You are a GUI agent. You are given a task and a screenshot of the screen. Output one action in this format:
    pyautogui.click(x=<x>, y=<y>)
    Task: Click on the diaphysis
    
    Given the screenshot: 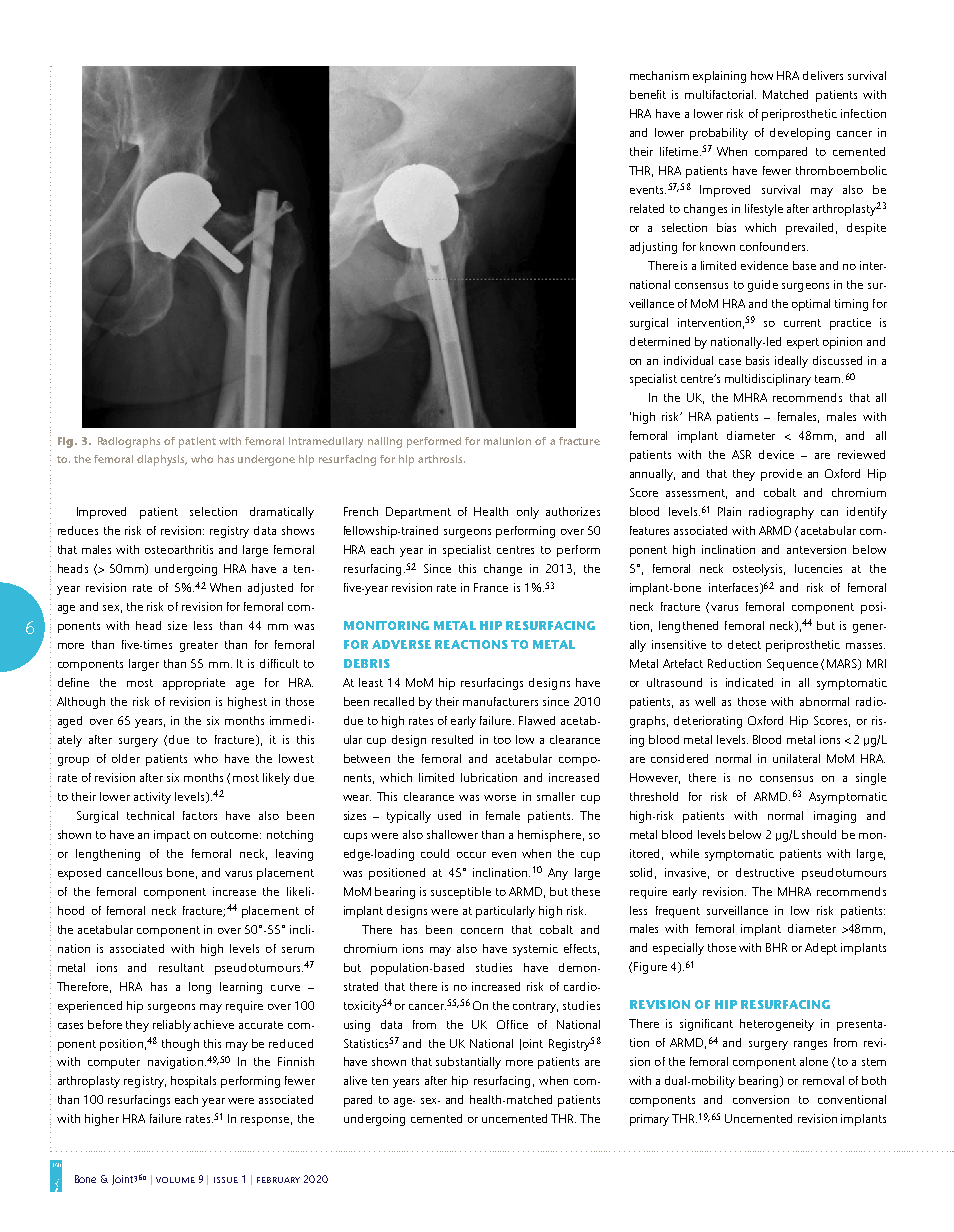 What is the action you would take?
    pyautogui.click(x=162, y=460)
